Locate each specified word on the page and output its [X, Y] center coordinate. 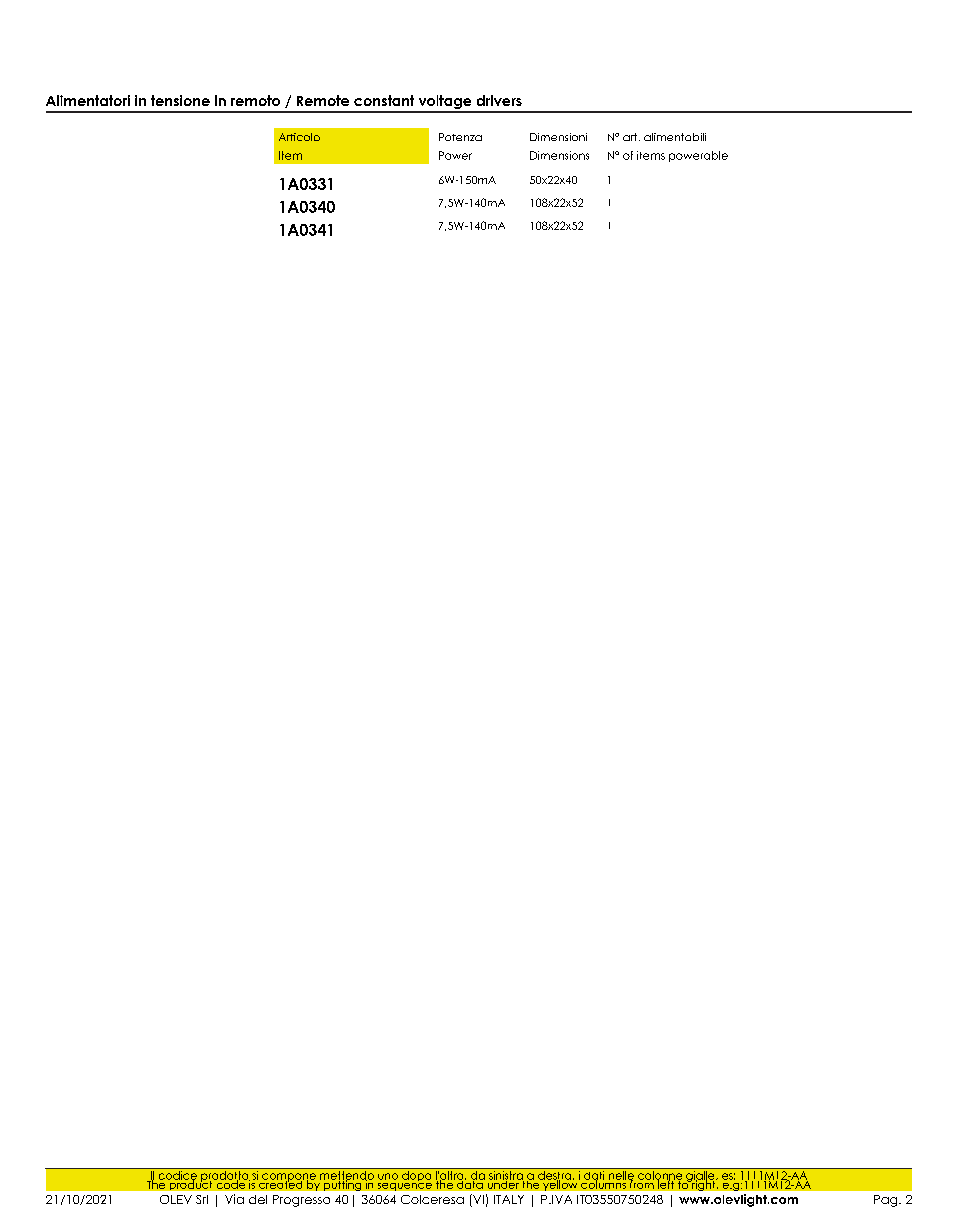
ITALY [509, 1199]
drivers [499, 100]
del [258, 1199]
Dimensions [559, 155]
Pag [887, 1201]
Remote [323, 100]
